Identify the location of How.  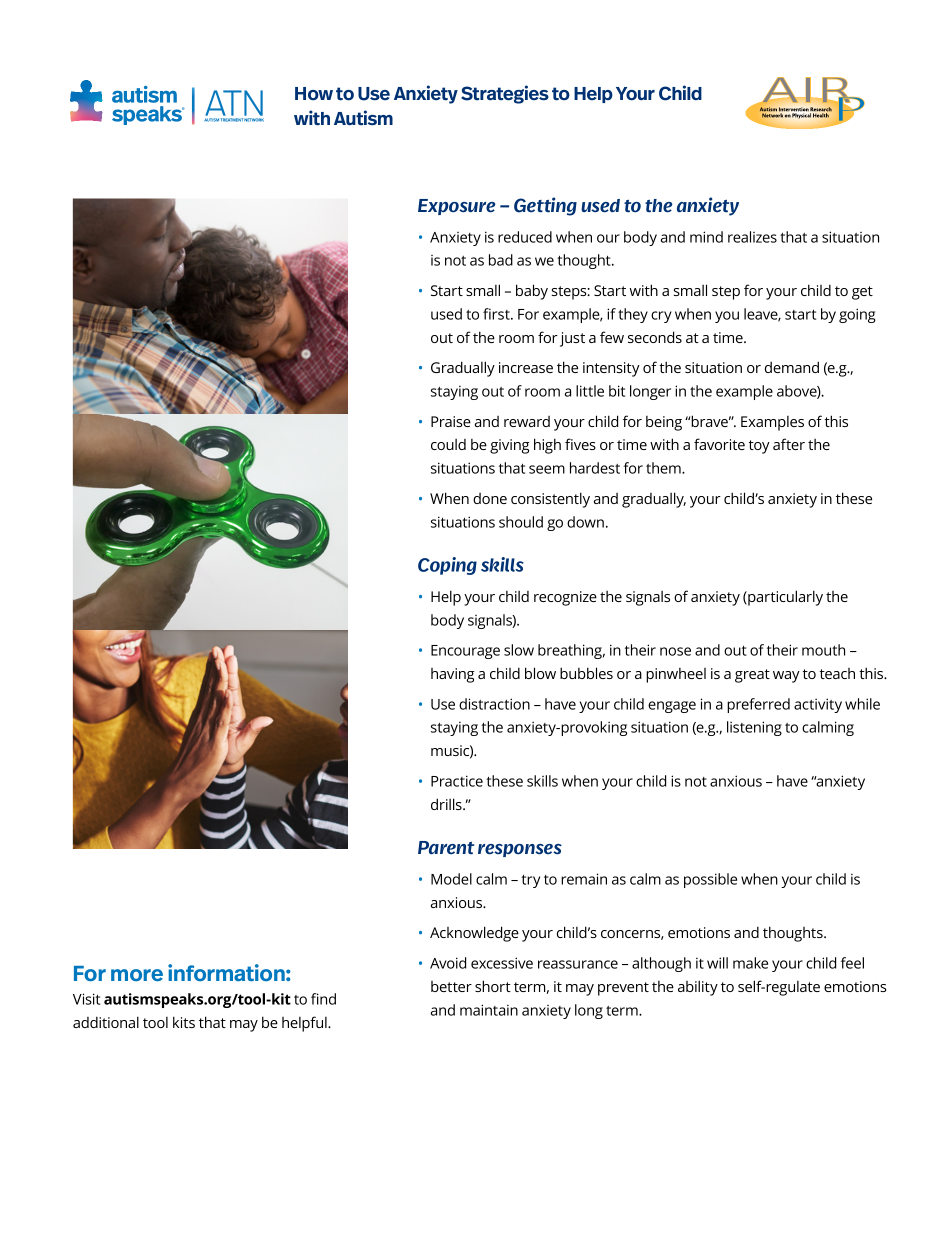
(314, 93).
